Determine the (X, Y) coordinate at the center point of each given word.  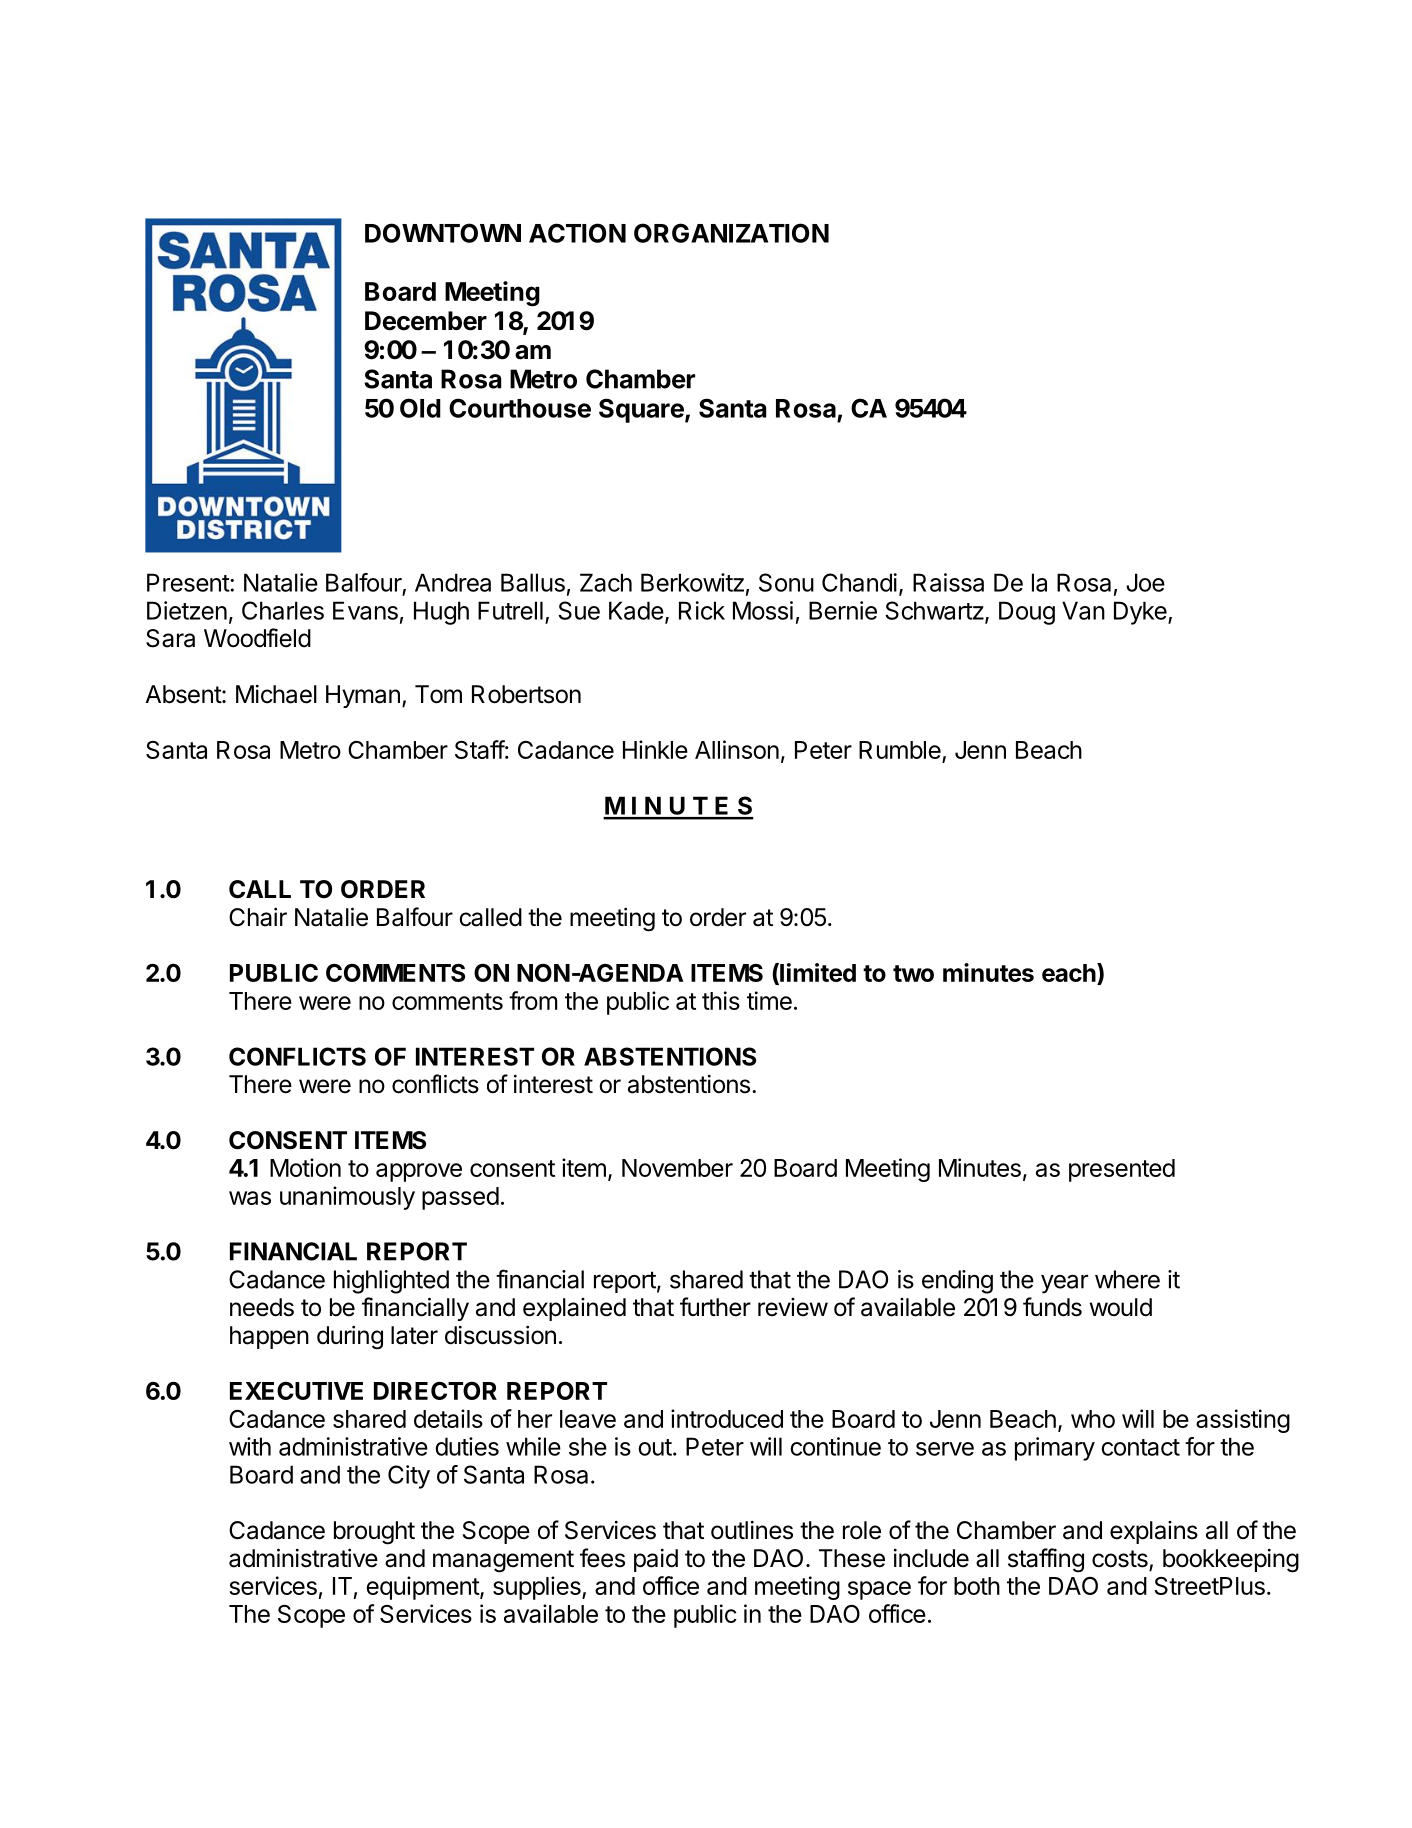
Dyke (1140, 613)
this (721, 1000)
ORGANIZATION (731, 233)
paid (656, 1560)
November (677, 1168)
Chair (258, 917)
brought (374, 1533)
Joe (1145, 582)
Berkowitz (692, 582)
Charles (283, 610)
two (913, 973)
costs (1121, 1560)
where (1127, 1279)
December (426, 321)
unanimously (347, 1198)
